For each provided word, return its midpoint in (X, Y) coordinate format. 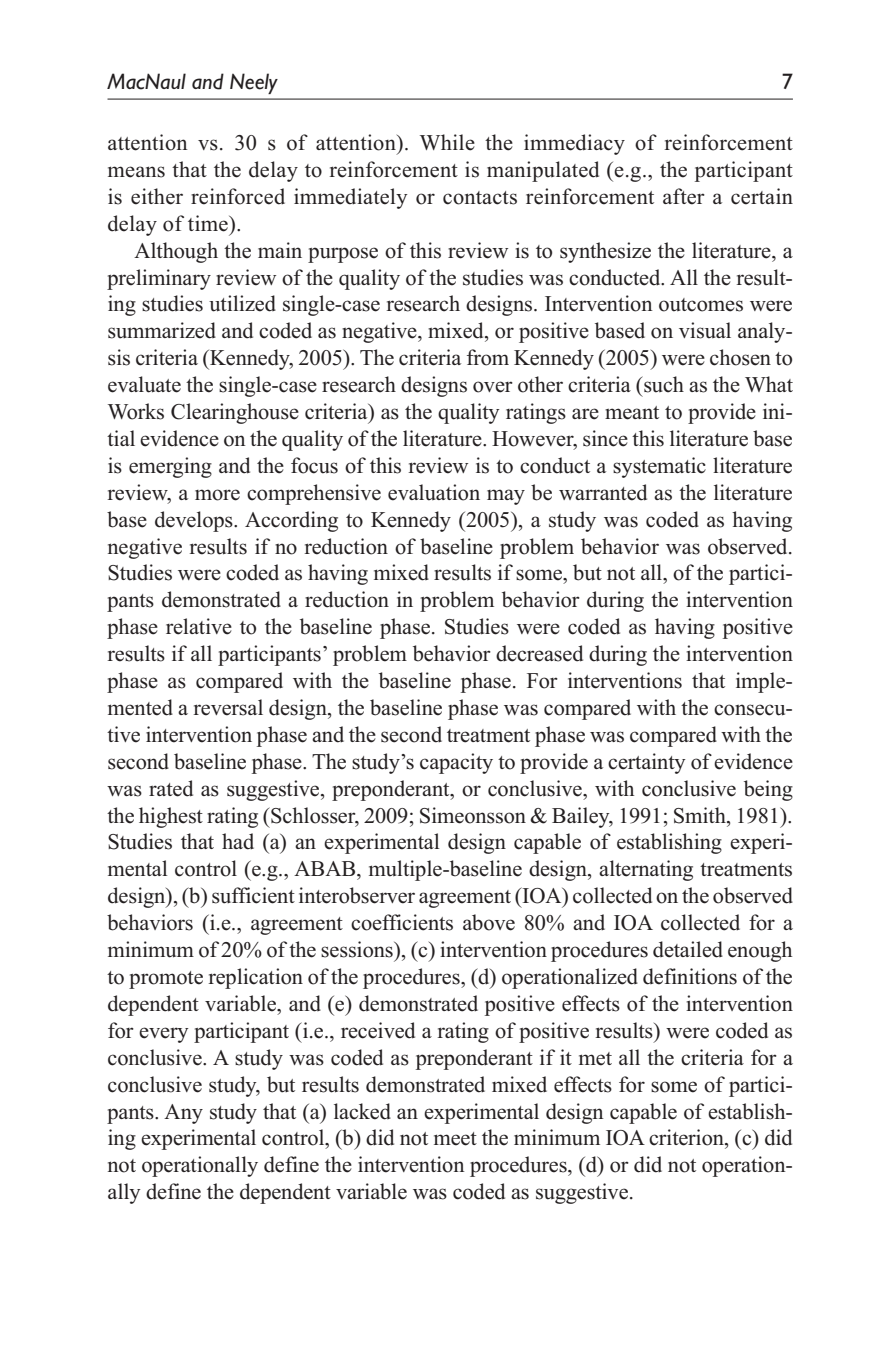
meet (455, 1139)
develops (195, 521)
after (684, 196)
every (164, 1035)
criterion (687, 1137)
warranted (603, 492)
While (447, 142)
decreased (539, 653)
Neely (254, 83)
